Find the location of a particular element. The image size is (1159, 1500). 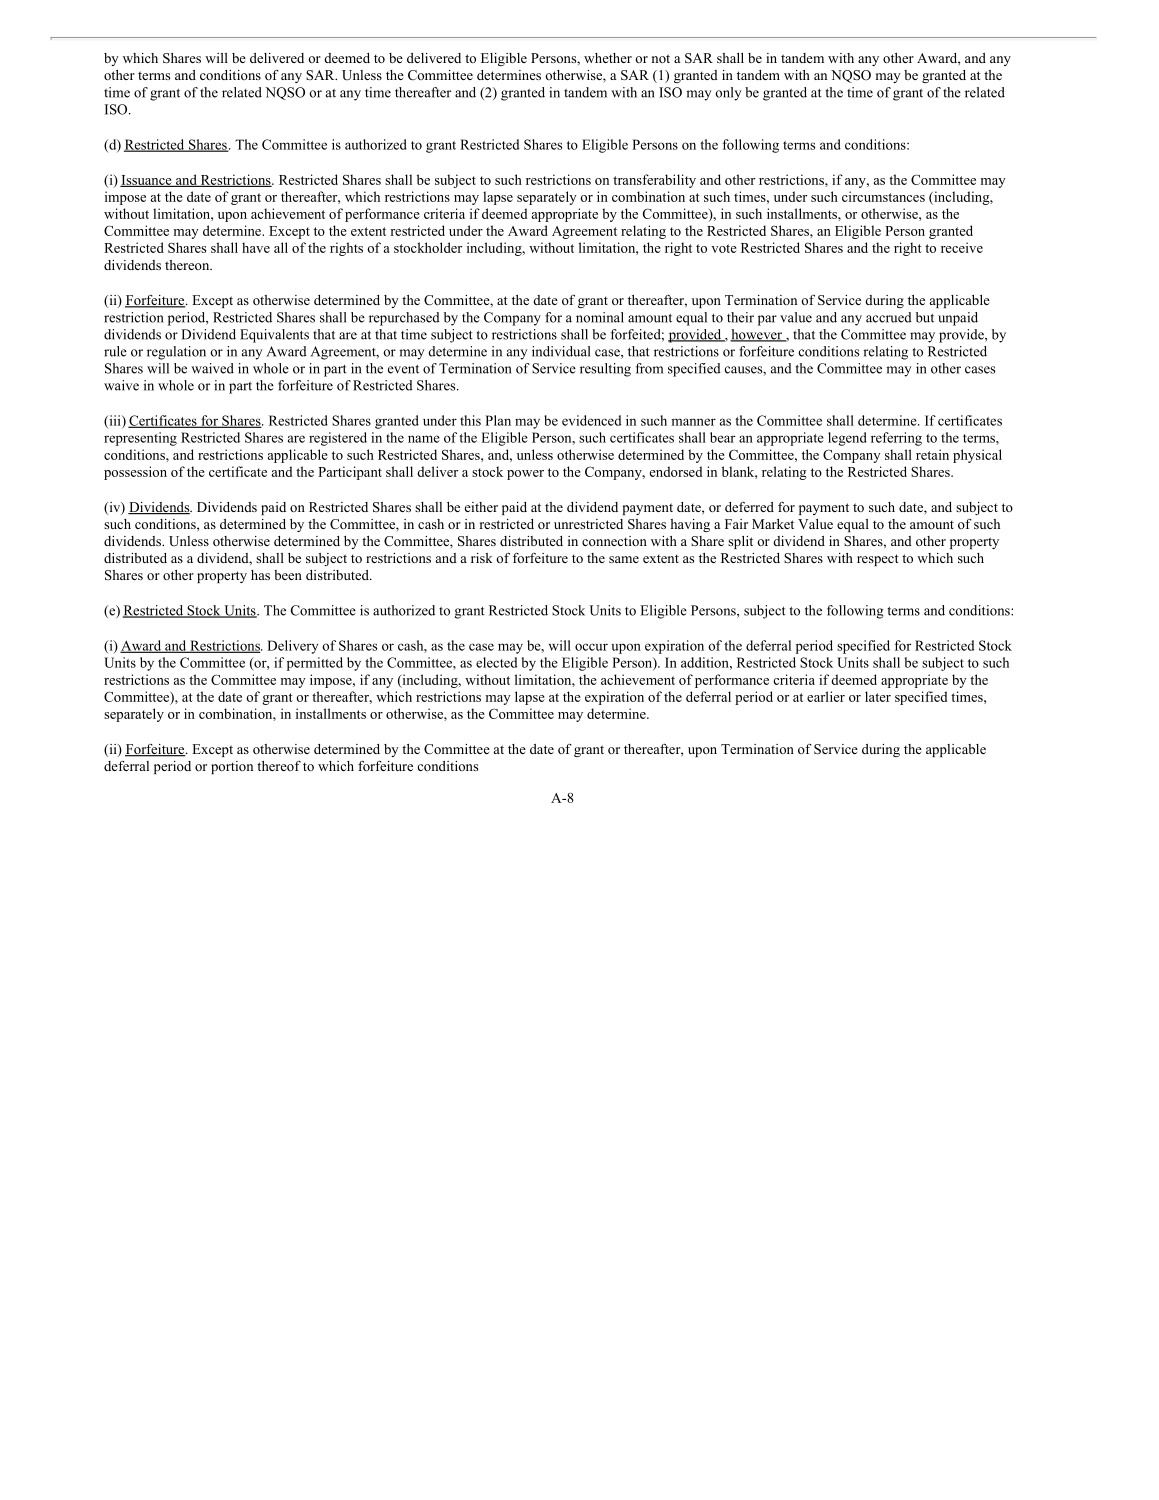

vote is located at coordinates (724, 248).
